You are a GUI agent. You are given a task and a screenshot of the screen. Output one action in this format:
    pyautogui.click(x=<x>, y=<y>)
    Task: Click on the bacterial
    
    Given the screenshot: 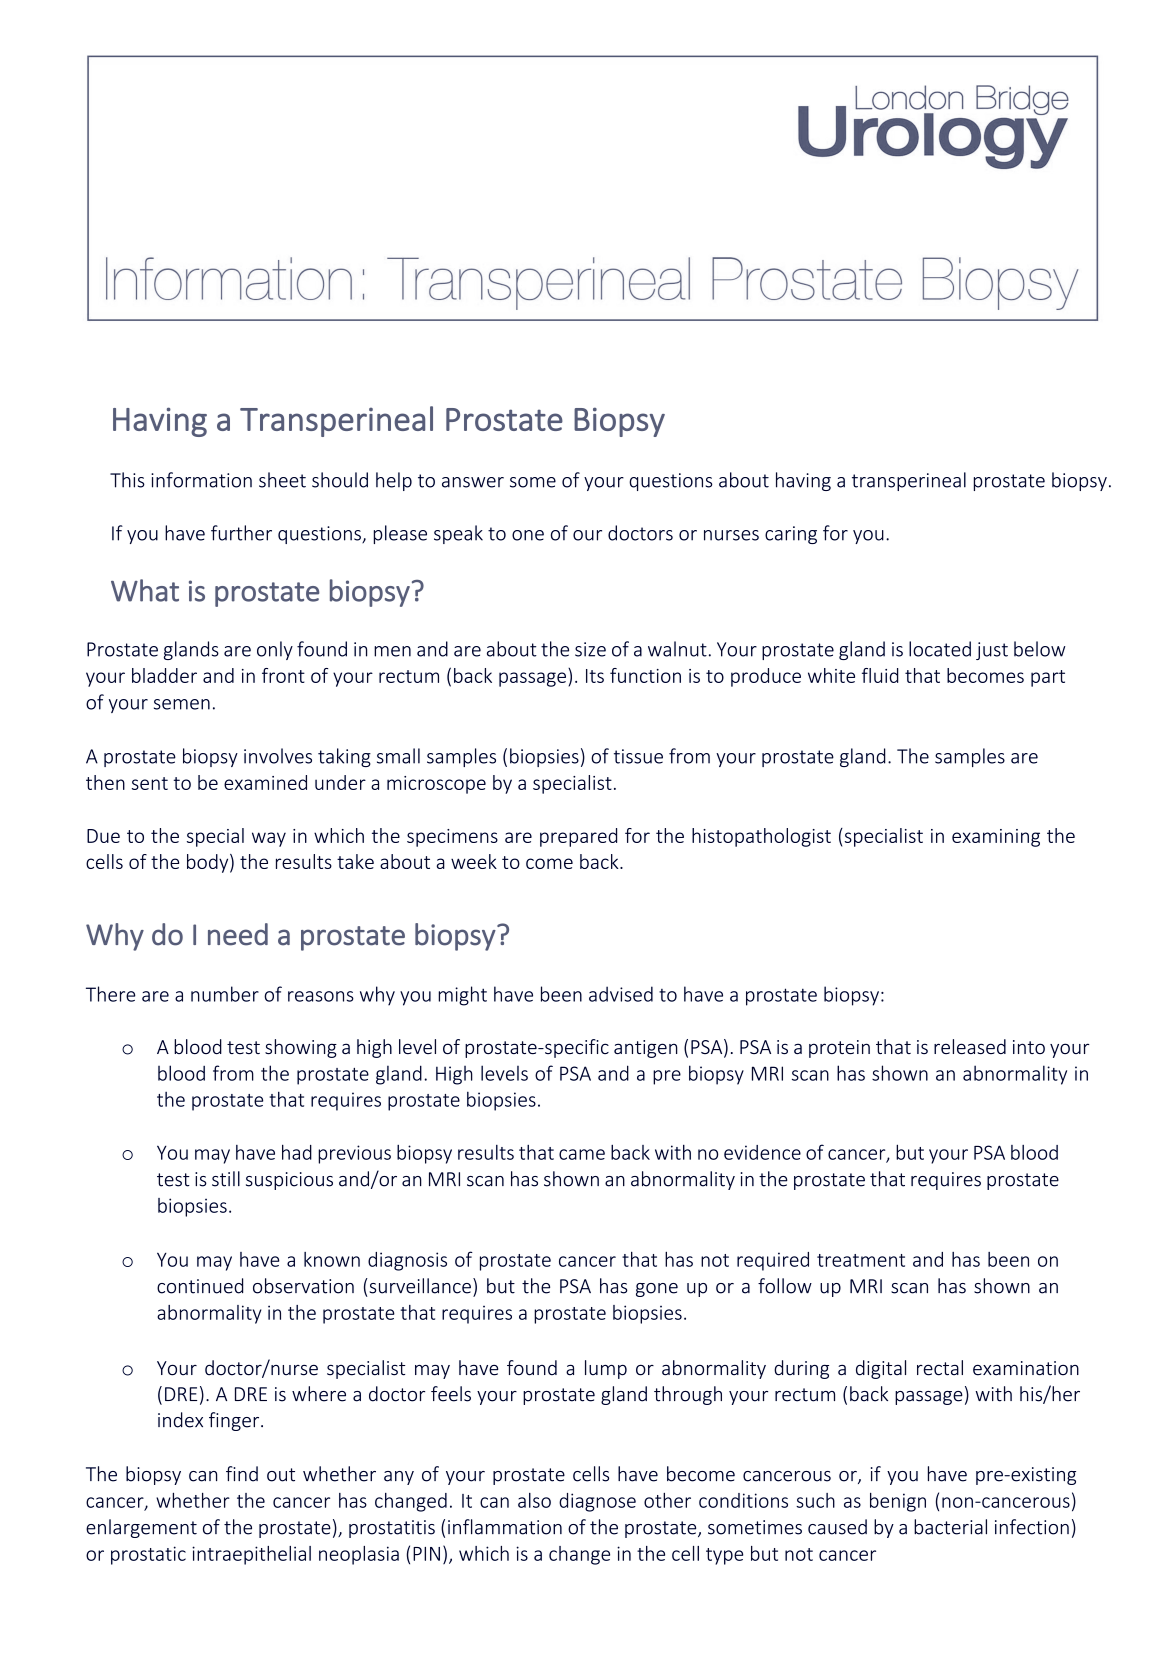 What is the action you would take?
    pyautogui.click(x=950, y=1527)
